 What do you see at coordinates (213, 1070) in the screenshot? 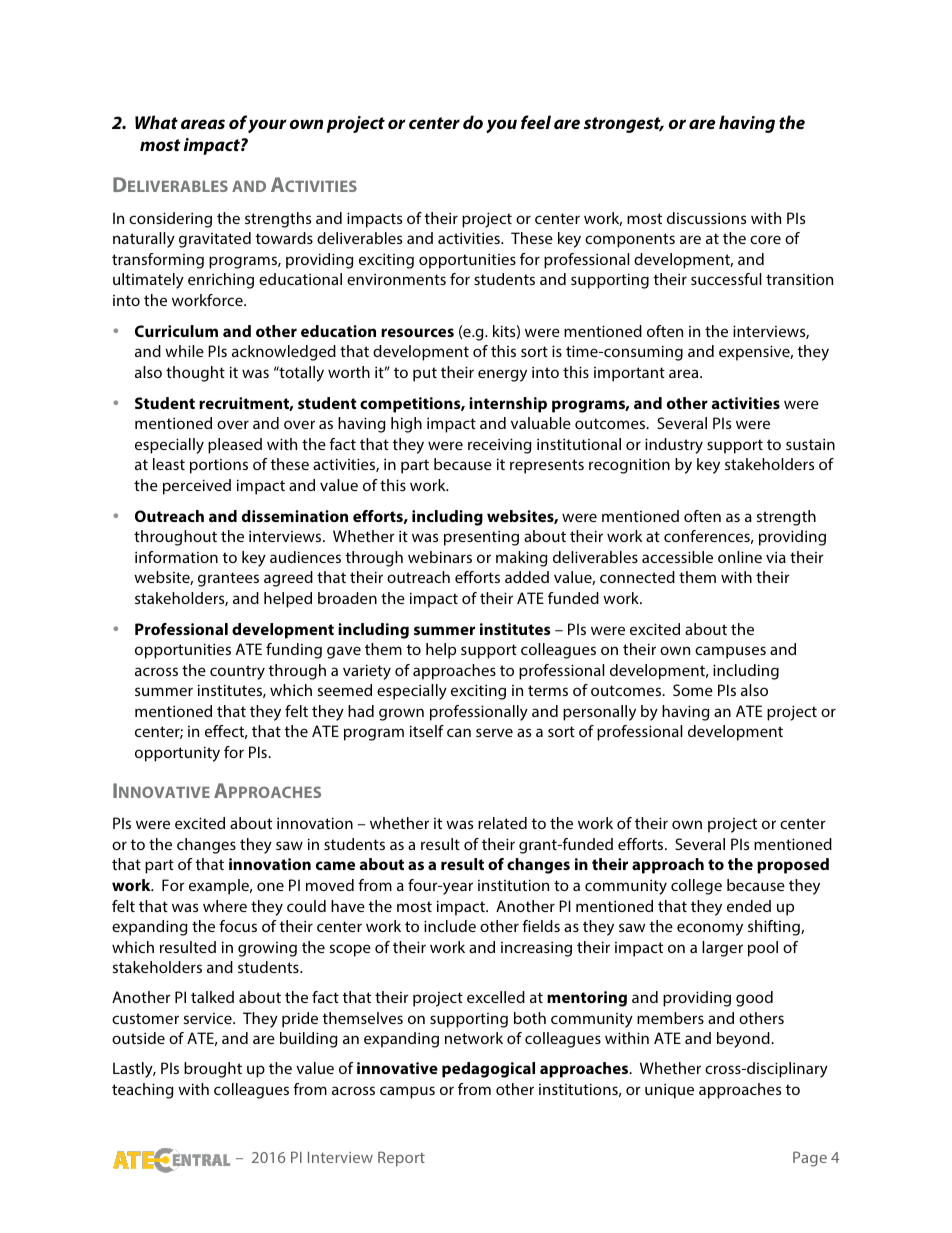
I see `brought` at bounding box center [213, 1070].
